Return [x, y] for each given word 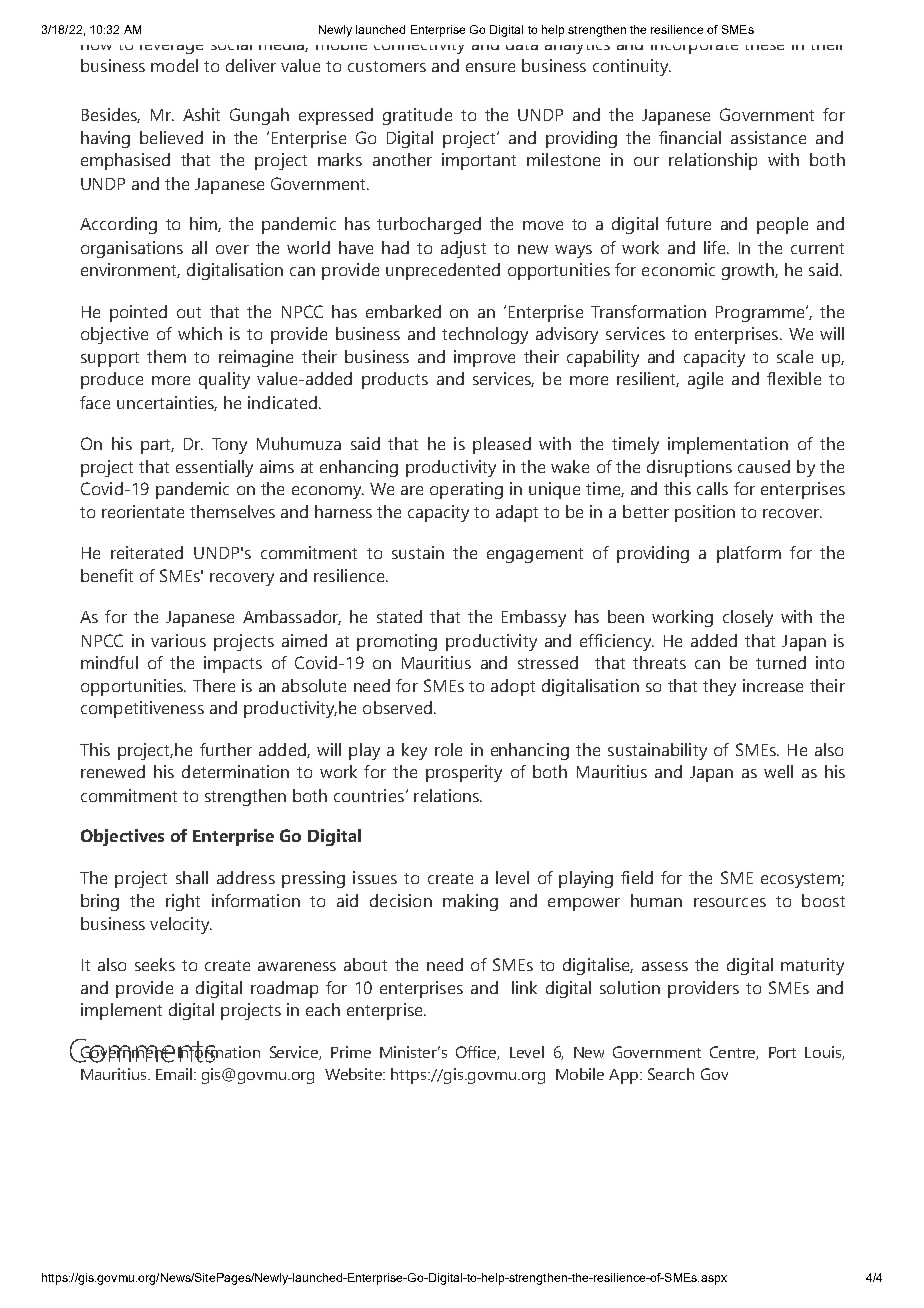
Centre [734, 1053]
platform [749, 554]
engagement [535, 555]
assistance [768, 137]
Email [175, 1074]
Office [477, 1053]
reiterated [147, 552]
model [174, 65]
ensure [490, 67]
